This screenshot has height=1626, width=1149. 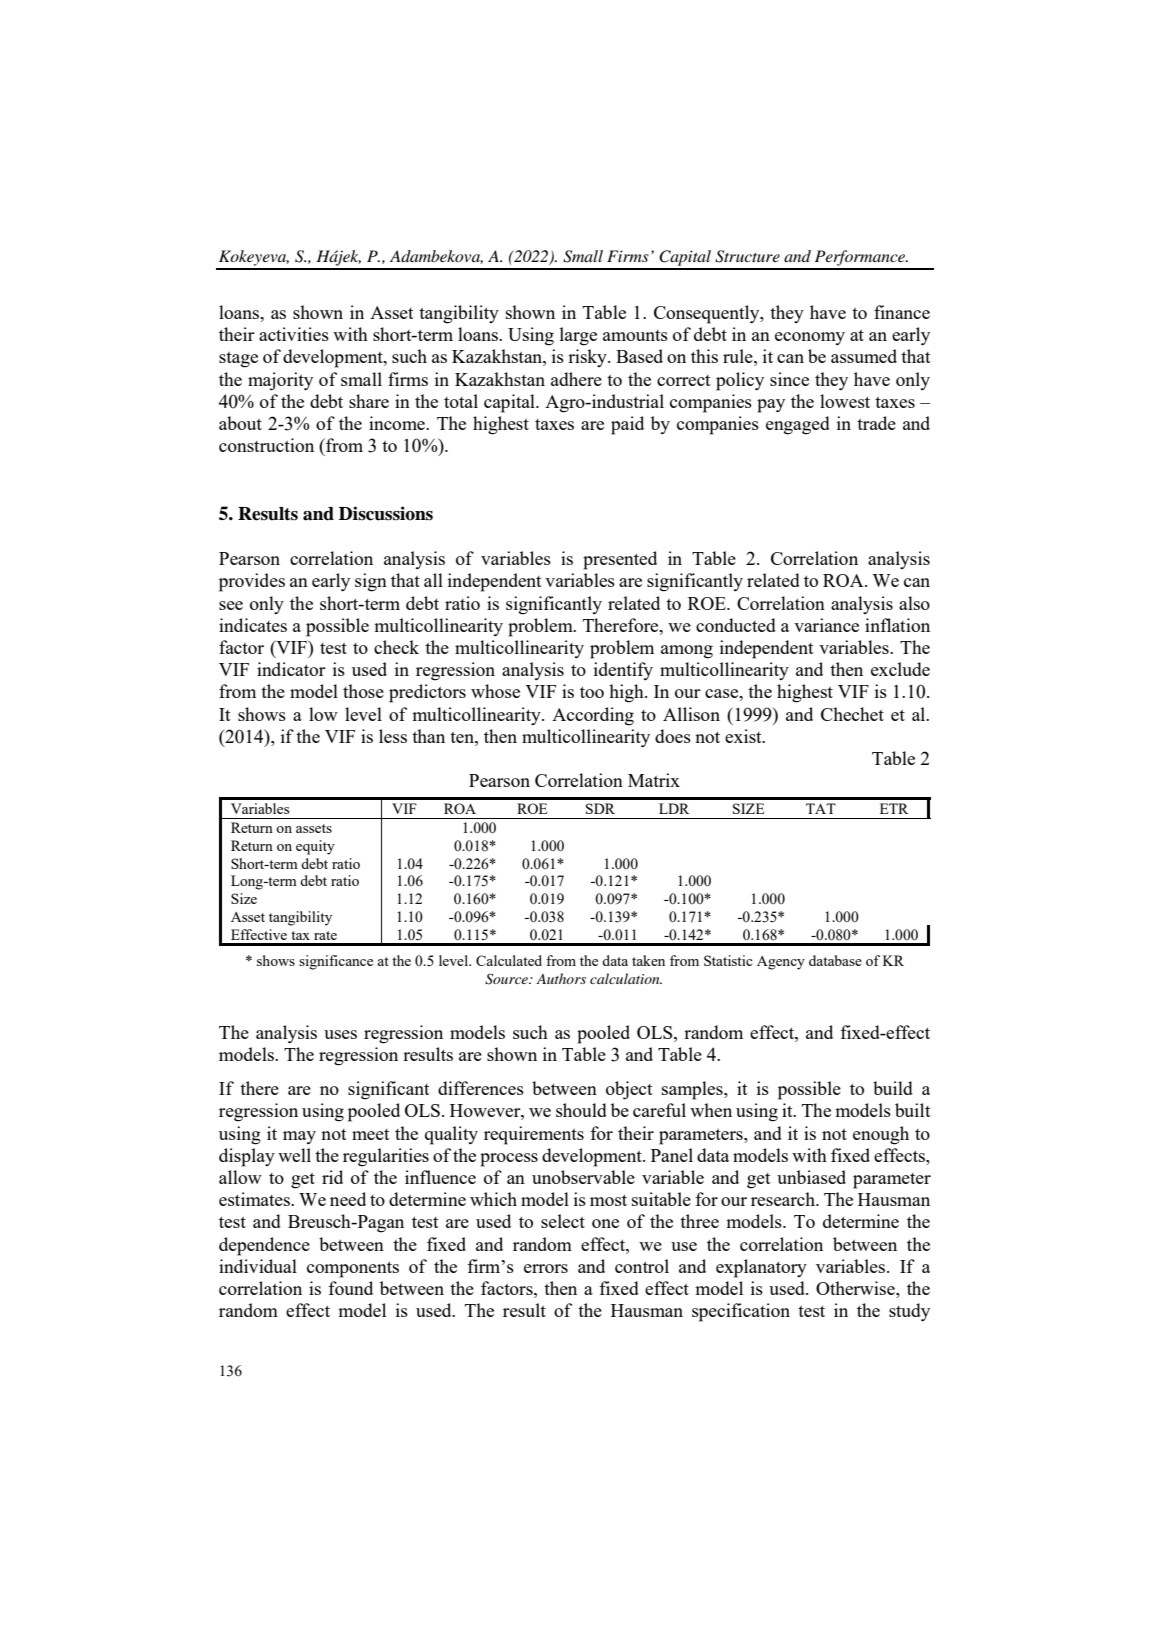 I want to click on errors, so click(x=546, y=1268).
